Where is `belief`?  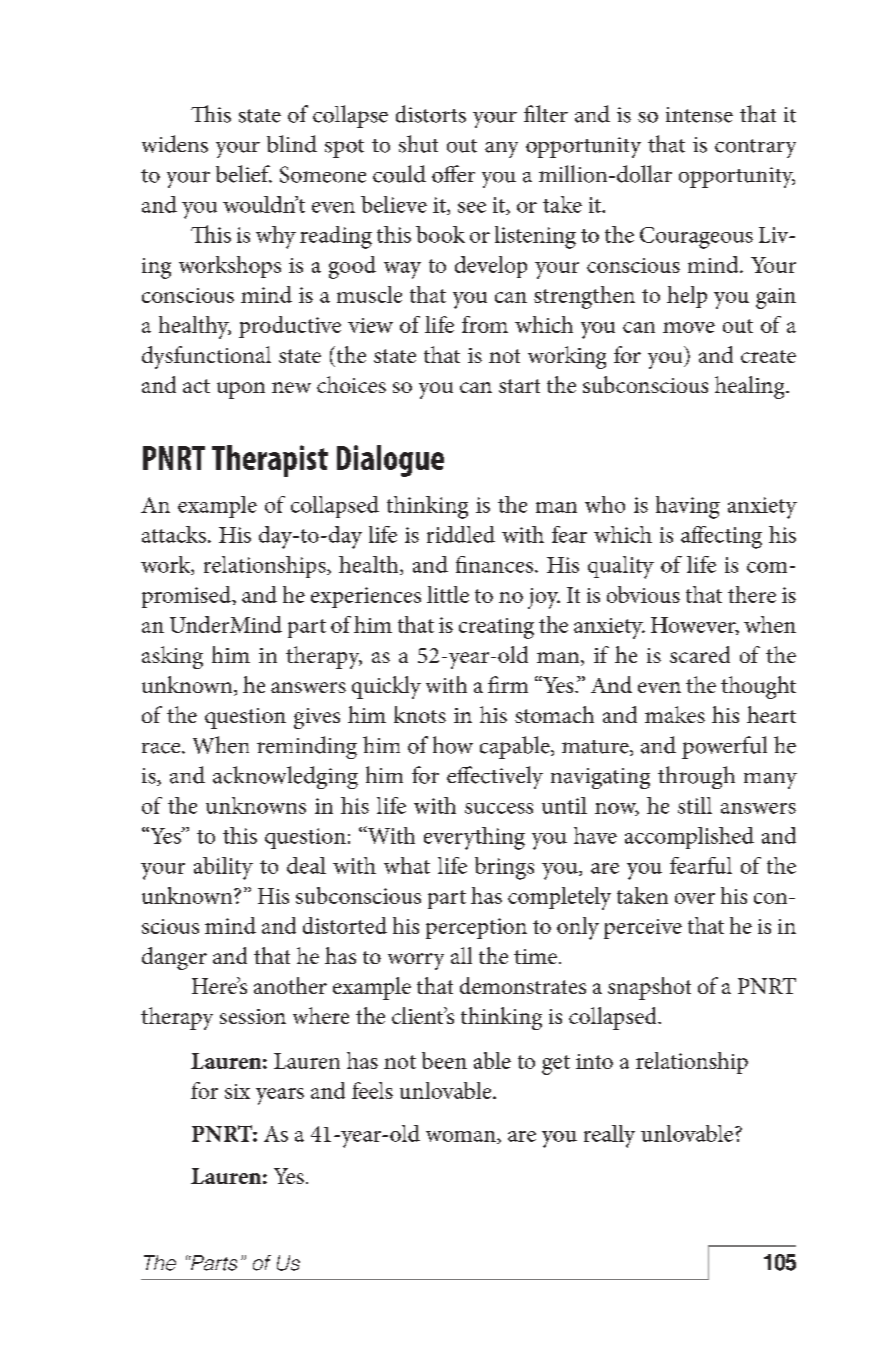 belief is located at coordinates (244, 174).
